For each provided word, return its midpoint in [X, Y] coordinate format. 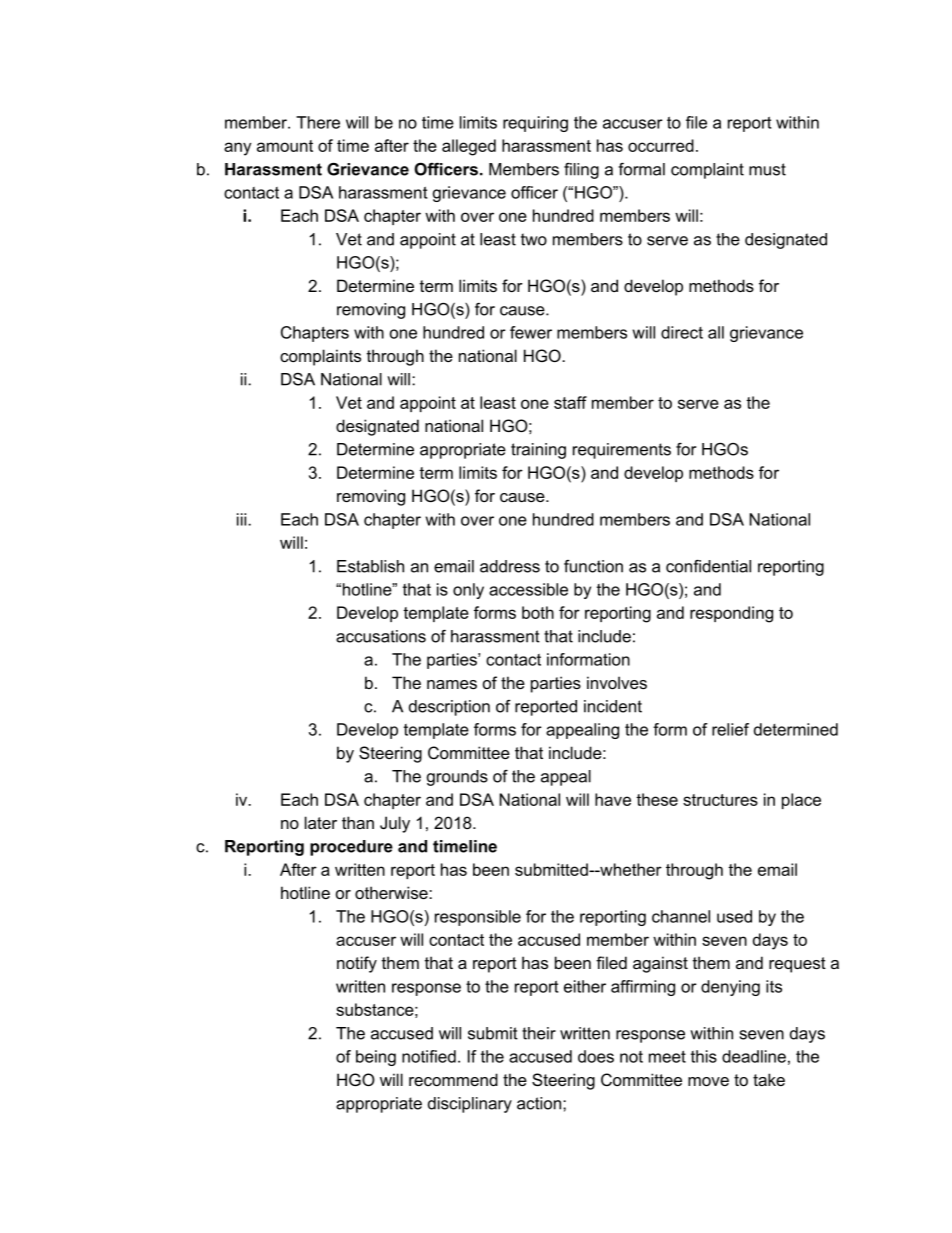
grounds [457, 778]
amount [285, 146]
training [538, 451]
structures [720, 800]
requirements [622, 451]
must [767, 169]
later [321, 822]
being [376, 1058]
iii [243, 519]
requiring [535, 124]
